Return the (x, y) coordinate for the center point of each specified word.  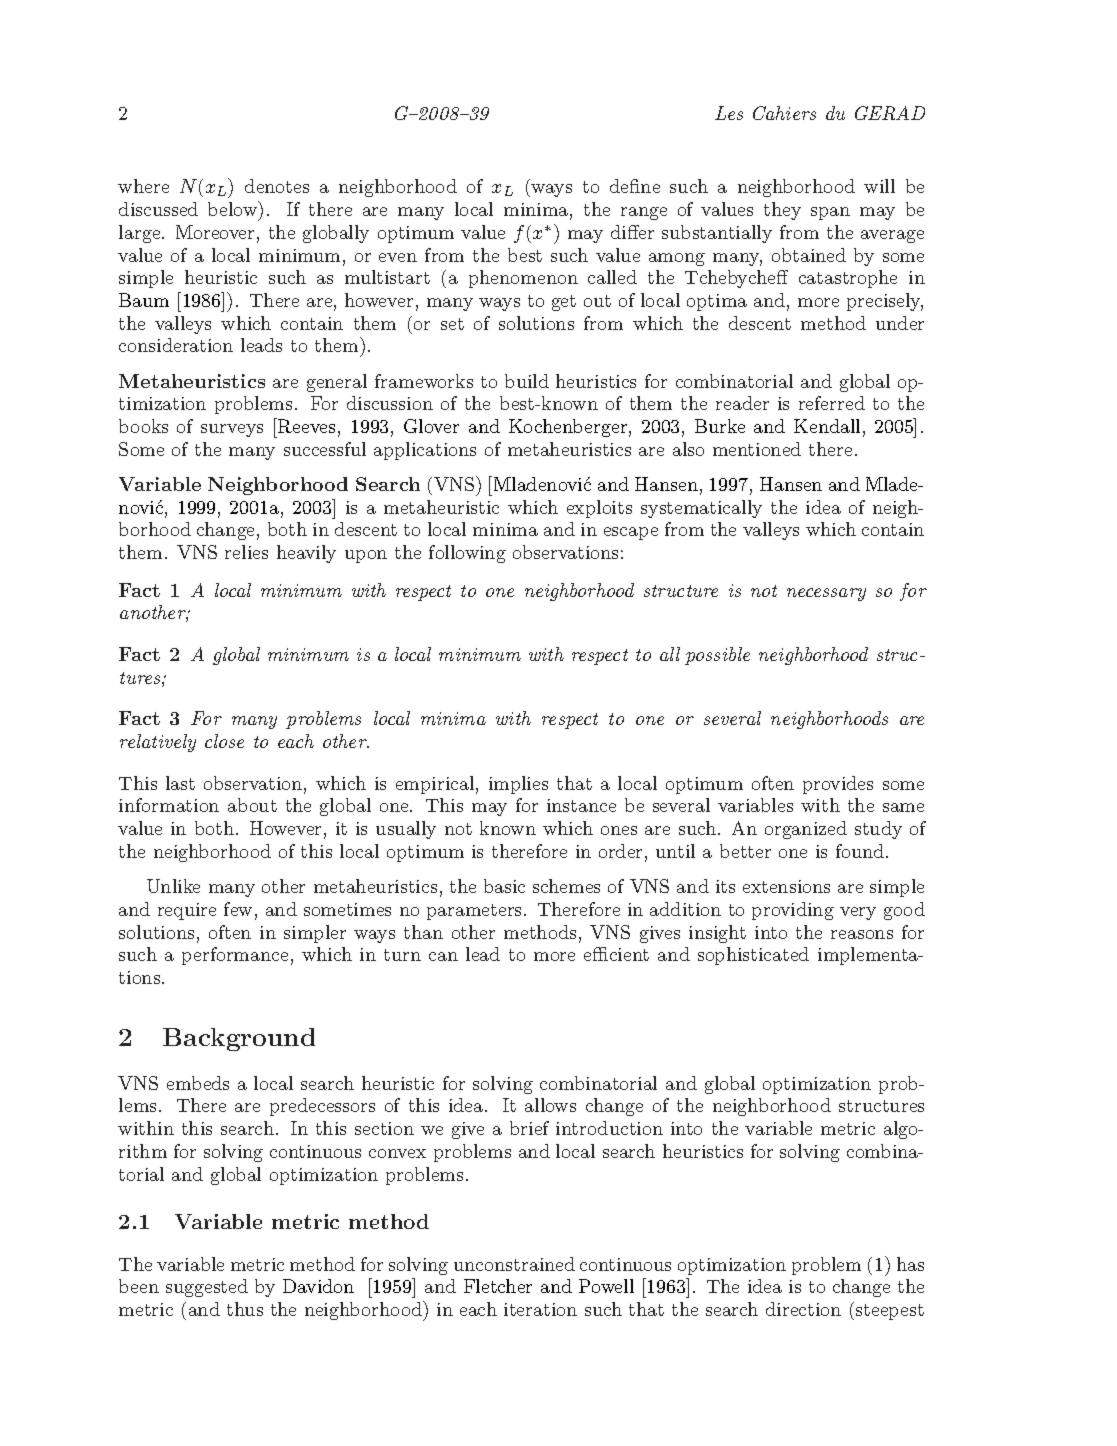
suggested (207, 1288)
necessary (826, 594)
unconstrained (514, 1264)
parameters (476, 912)
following (467, 554)
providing (793, 911)
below (234, 208)
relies (246, 552)
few (238, 909)
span (830, 213)
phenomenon (523, 279)
